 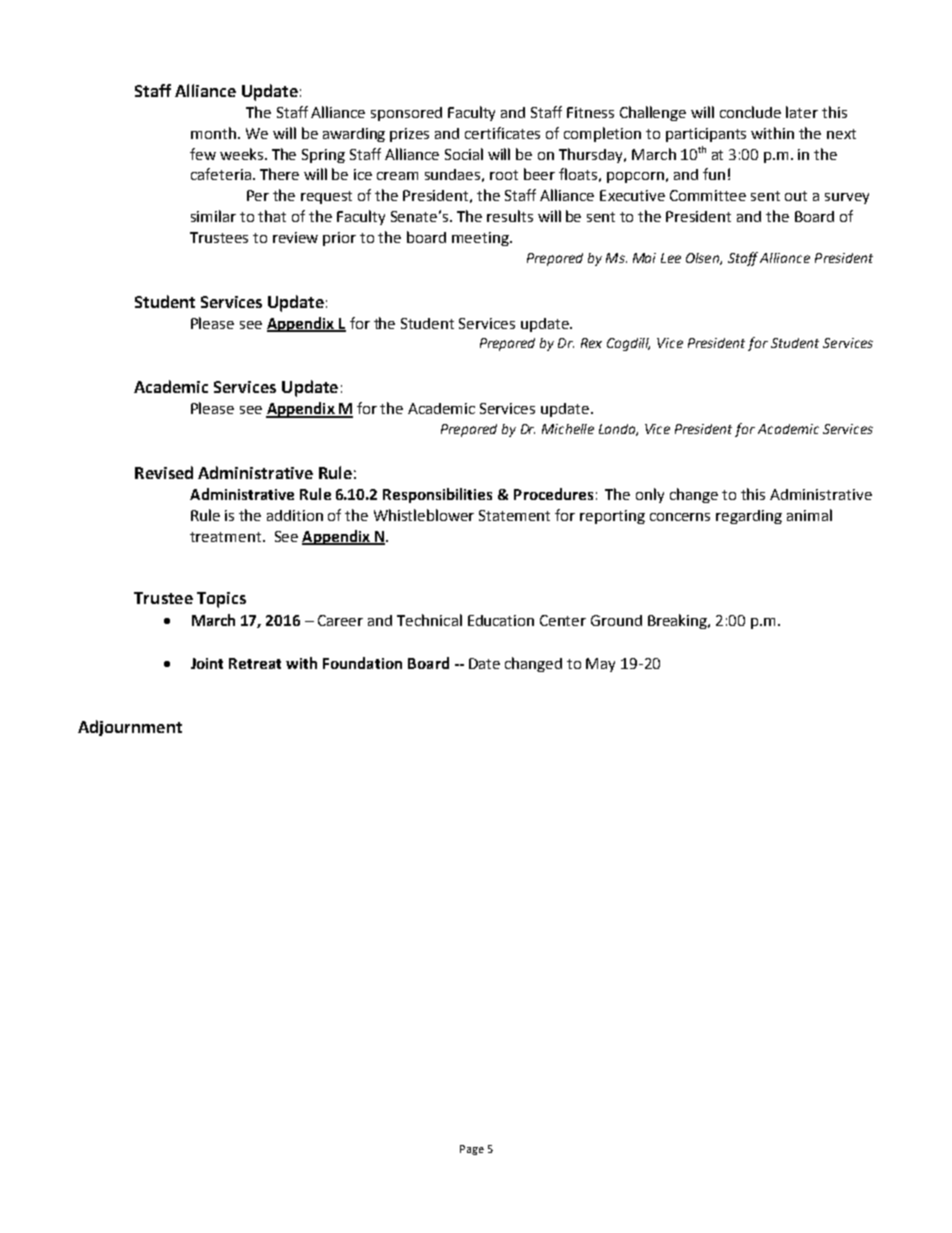 I want to click on month, so click(x=213, y=133).
